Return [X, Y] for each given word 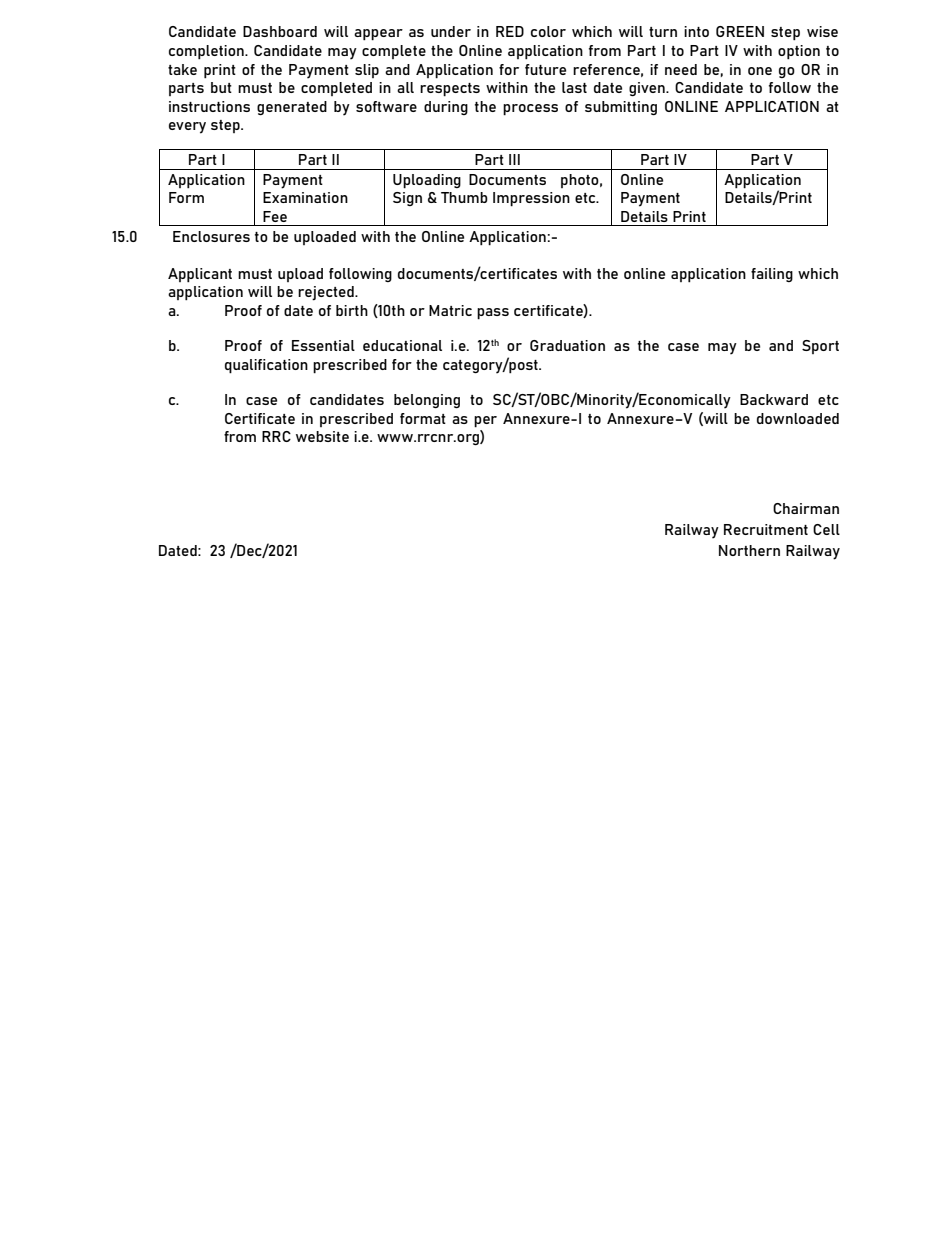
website [322, 436]
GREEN [740, 31]
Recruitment [766, 529]
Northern [749, 550]
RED [510, 31]
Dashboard [280, 31]
